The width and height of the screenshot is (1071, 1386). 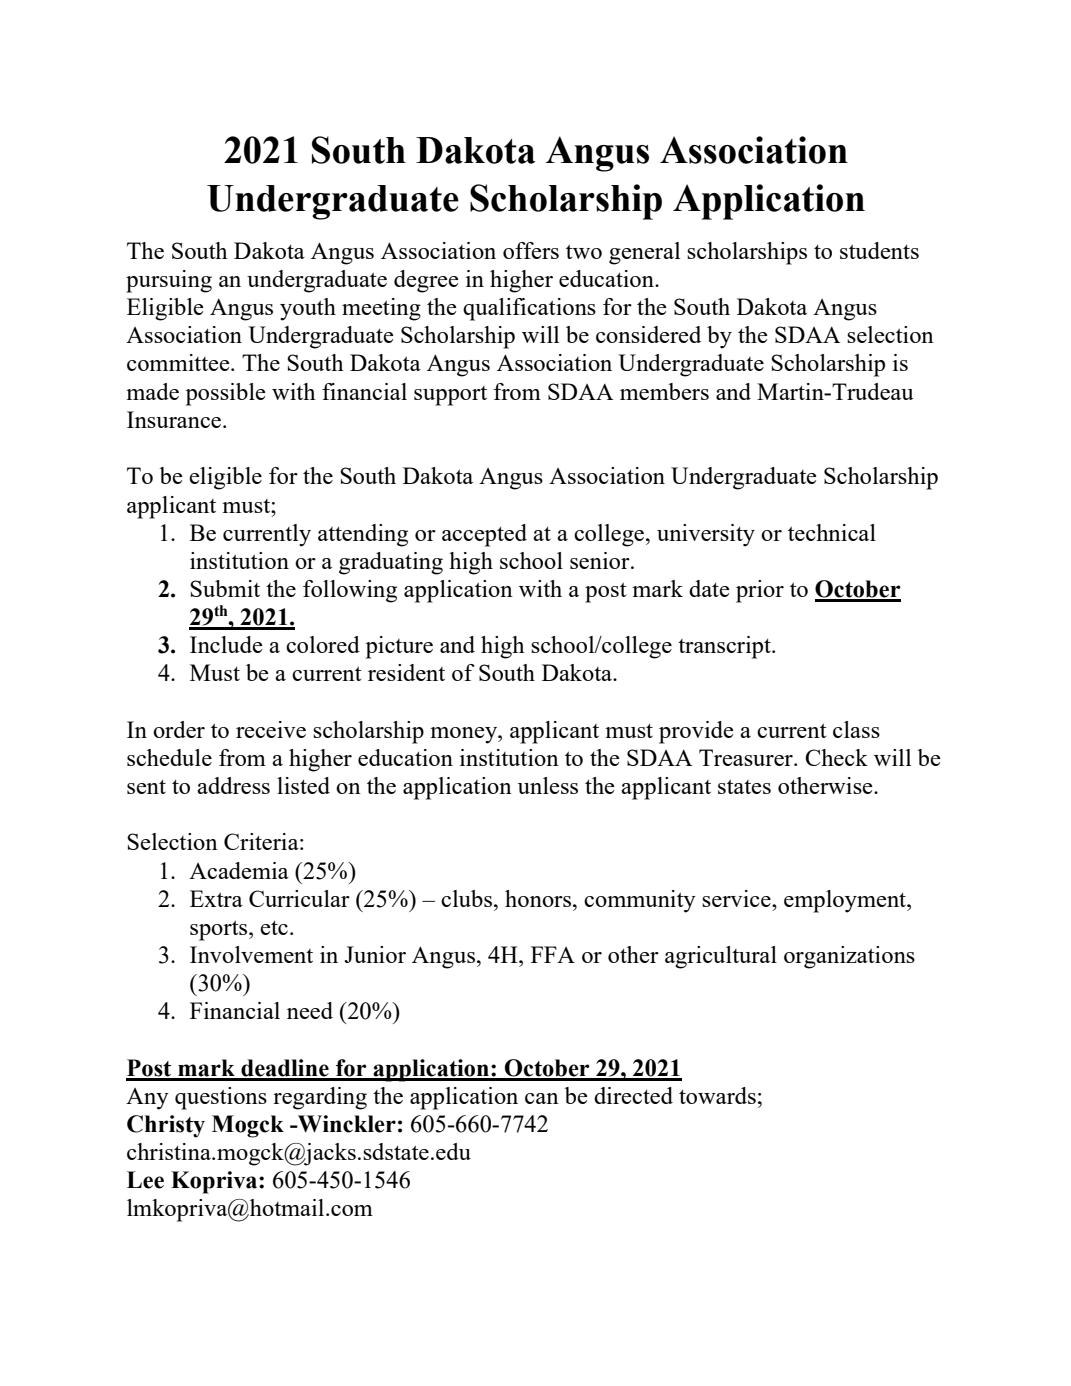 What do you see at coordinates (531, 250) in the screenshot?
I see `offers` at bounding box center [531, 250].
